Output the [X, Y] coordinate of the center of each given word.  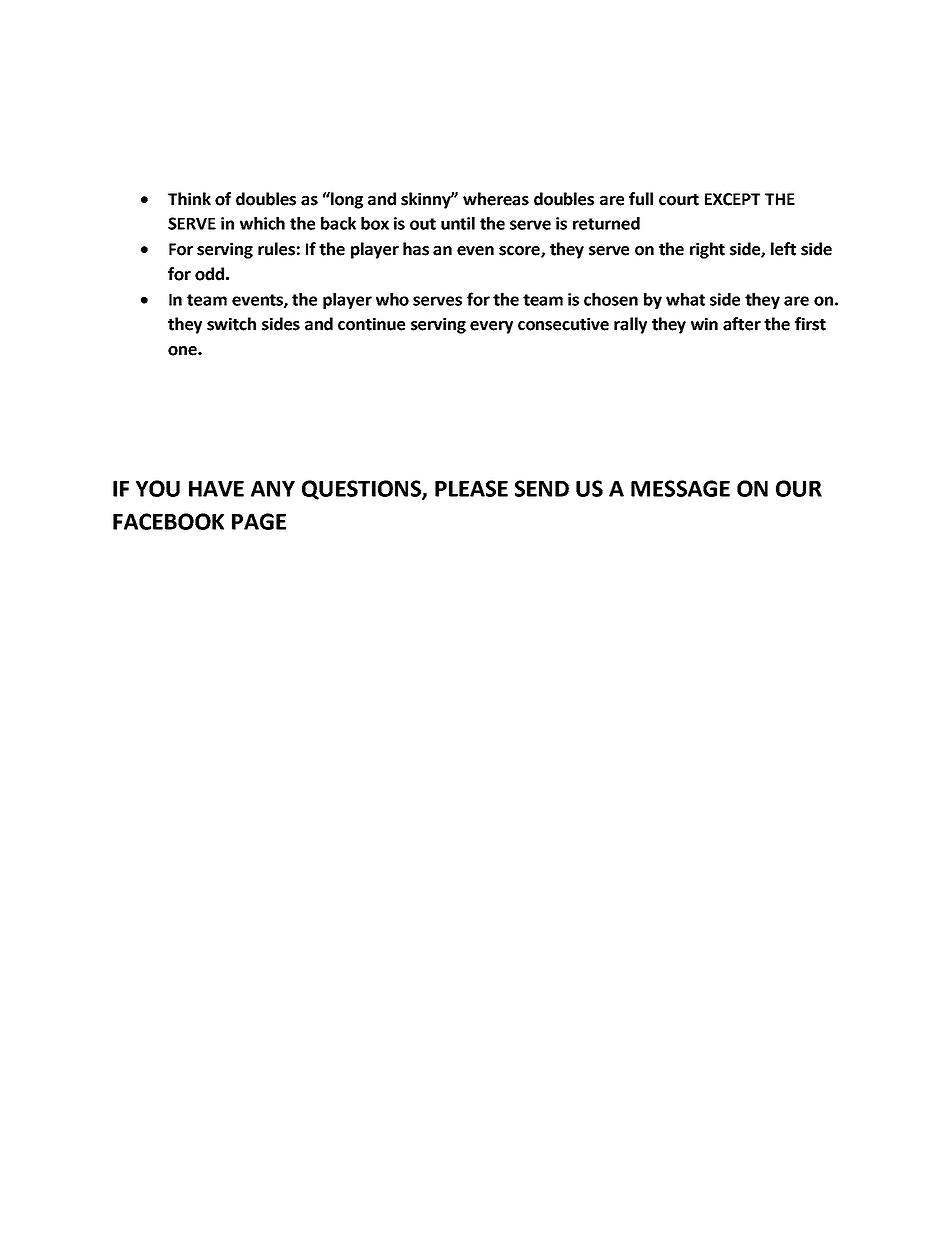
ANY [273, 489]
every [491, 327]
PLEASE [471, 488]
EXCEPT [732, 199]
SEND [542, 488]
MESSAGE [680, 488]
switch [231, 324]
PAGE [259, 521]
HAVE [216, 489]
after [742, 324]
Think [189, 198]
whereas [496, 199]
